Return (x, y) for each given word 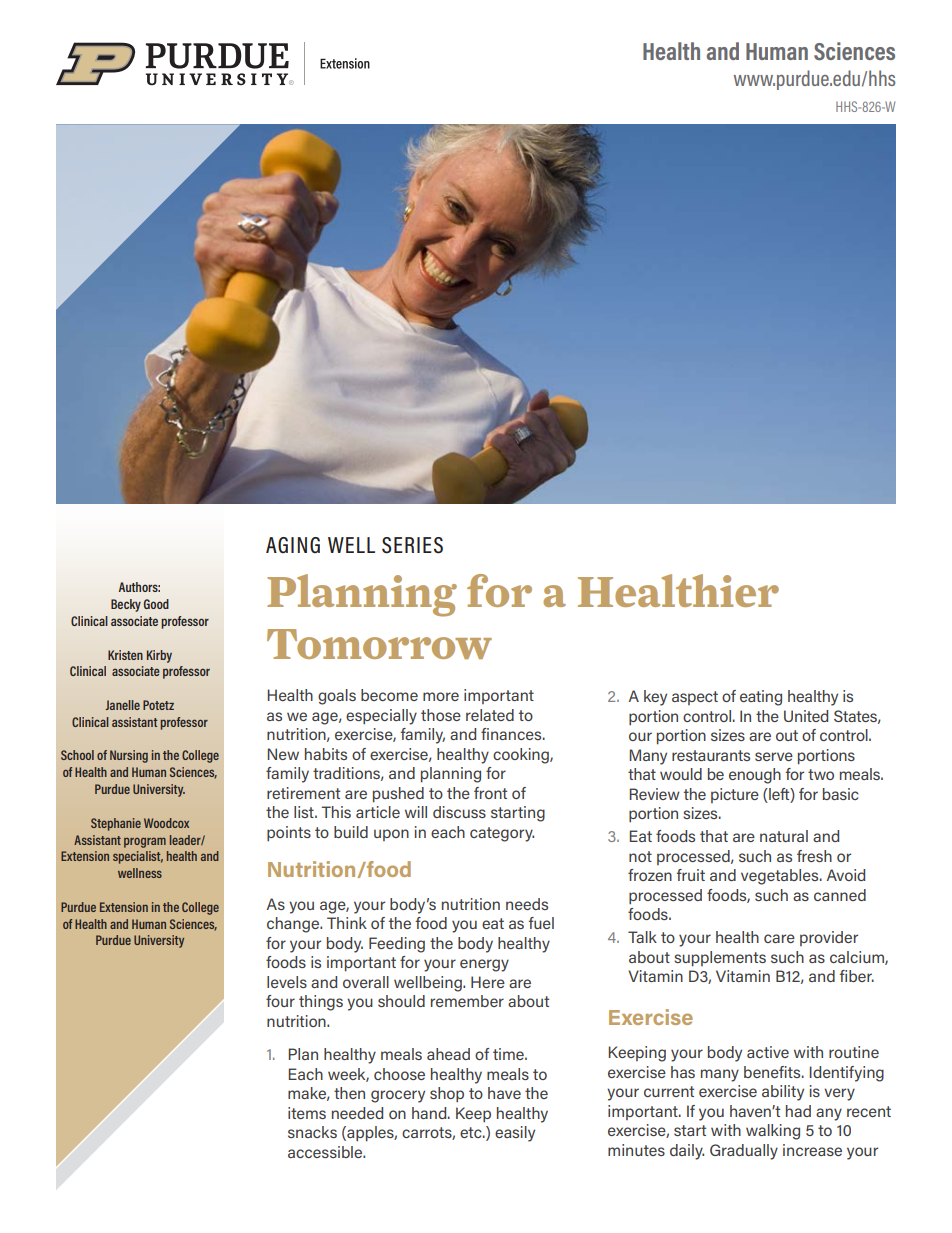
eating (761, 698)
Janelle (123, 705)
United (806, 716)
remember (467, 1001)
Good (156, 604)
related (490, 715)
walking (773, 1132)
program (145, 843)
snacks (312, 1132)
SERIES (412, 545)
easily (515, 1134)
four (280, 1001)
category (502, 834)
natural (784, 836)
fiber (857, 976)
